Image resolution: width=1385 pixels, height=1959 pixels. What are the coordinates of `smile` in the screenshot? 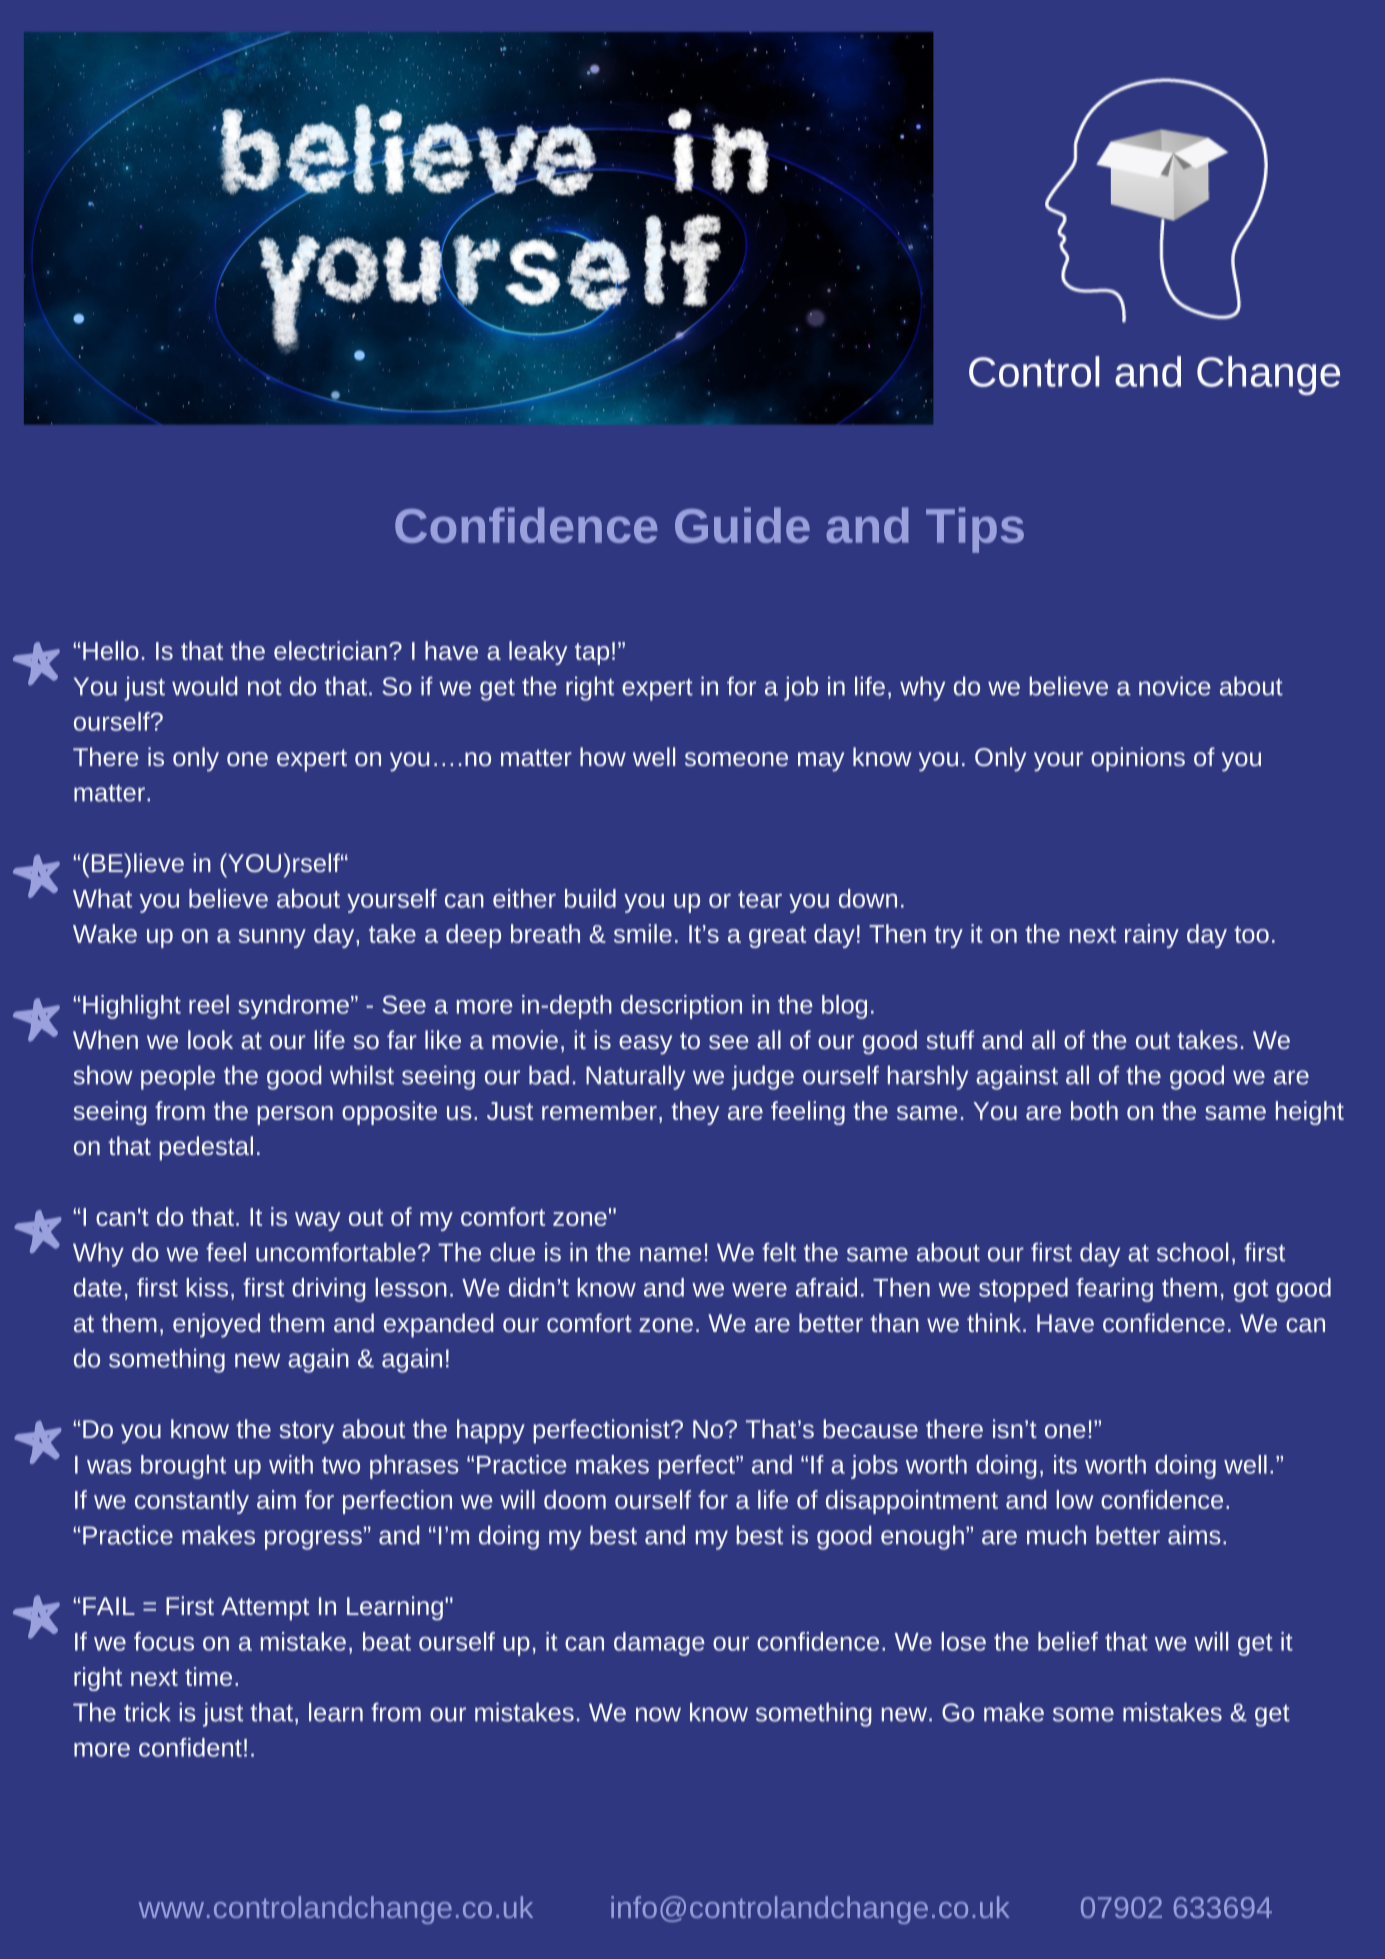 It's located at (643, 933).
